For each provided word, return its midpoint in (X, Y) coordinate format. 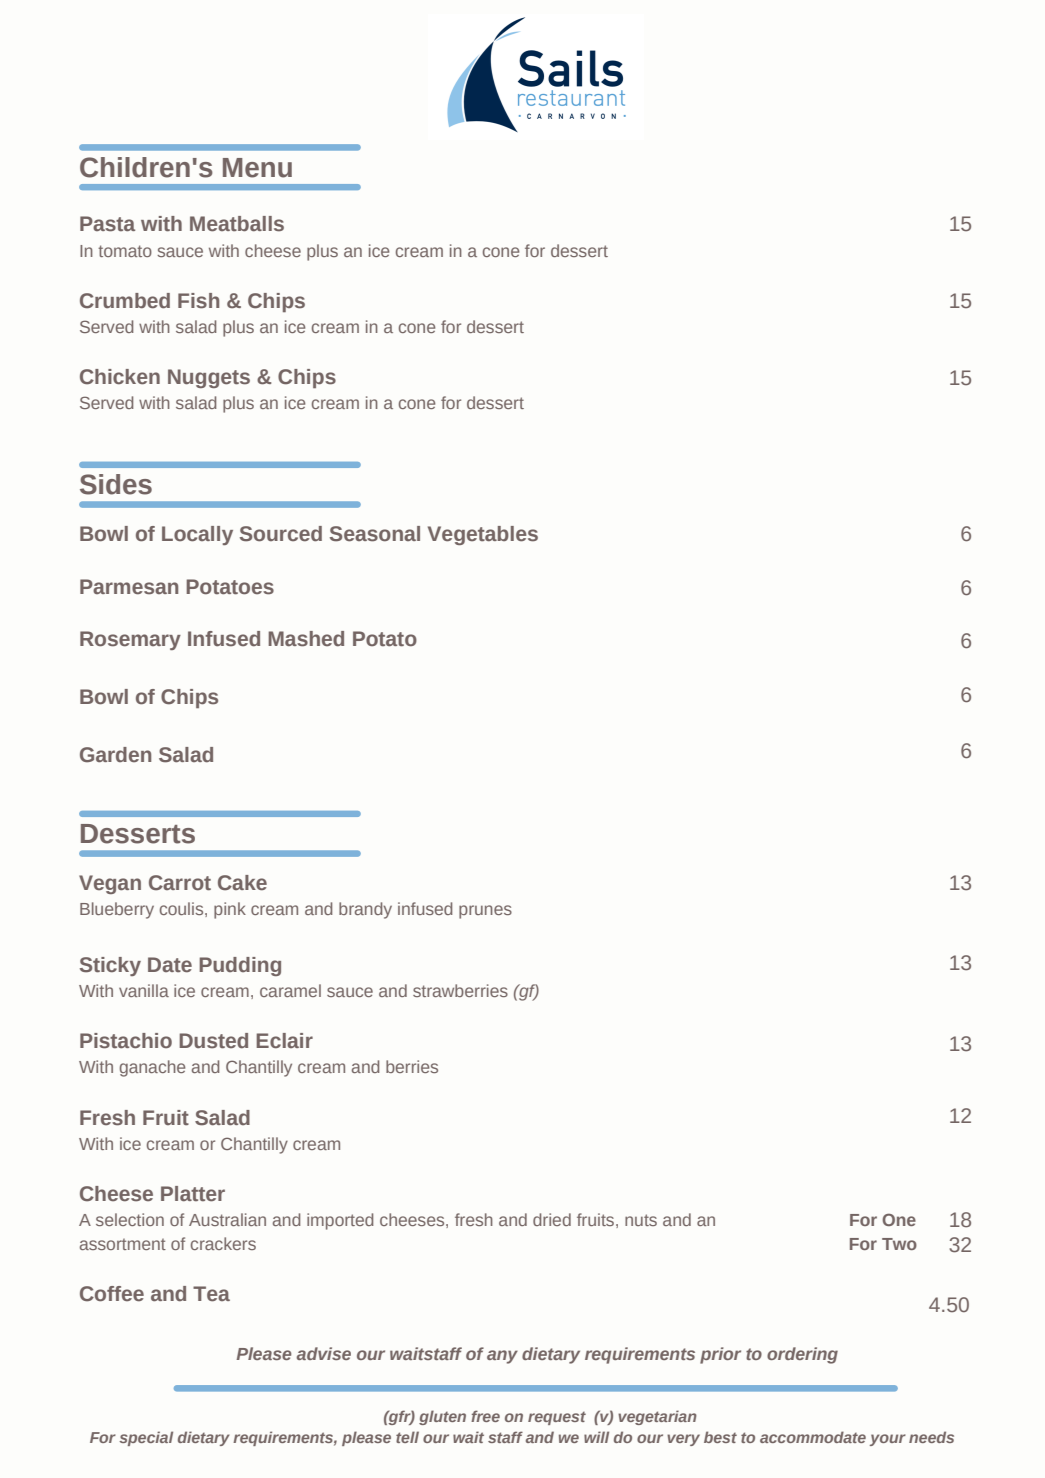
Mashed (306, 639)
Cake (242, 883)
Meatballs (237, 224)
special (146, 1438)
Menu (257, 168)
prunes (485, 912)
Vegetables (483, 535)
